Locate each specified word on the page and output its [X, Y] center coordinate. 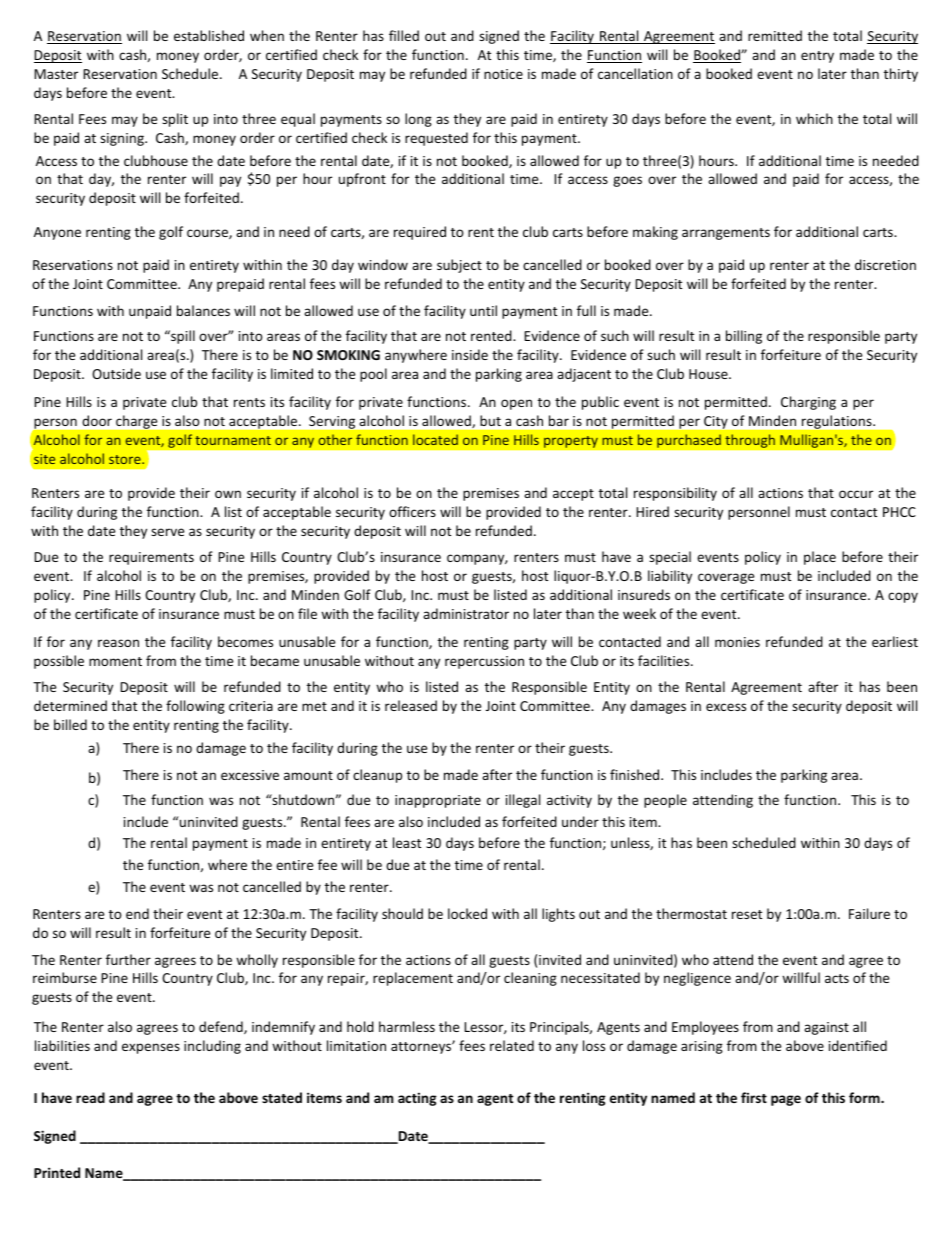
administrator [466, 613]
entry [817, 57]
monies [737, 642]
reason [118, 643]
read [90, 1097]
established [209, 35]
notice [503, 74]
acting [417, 1099]
